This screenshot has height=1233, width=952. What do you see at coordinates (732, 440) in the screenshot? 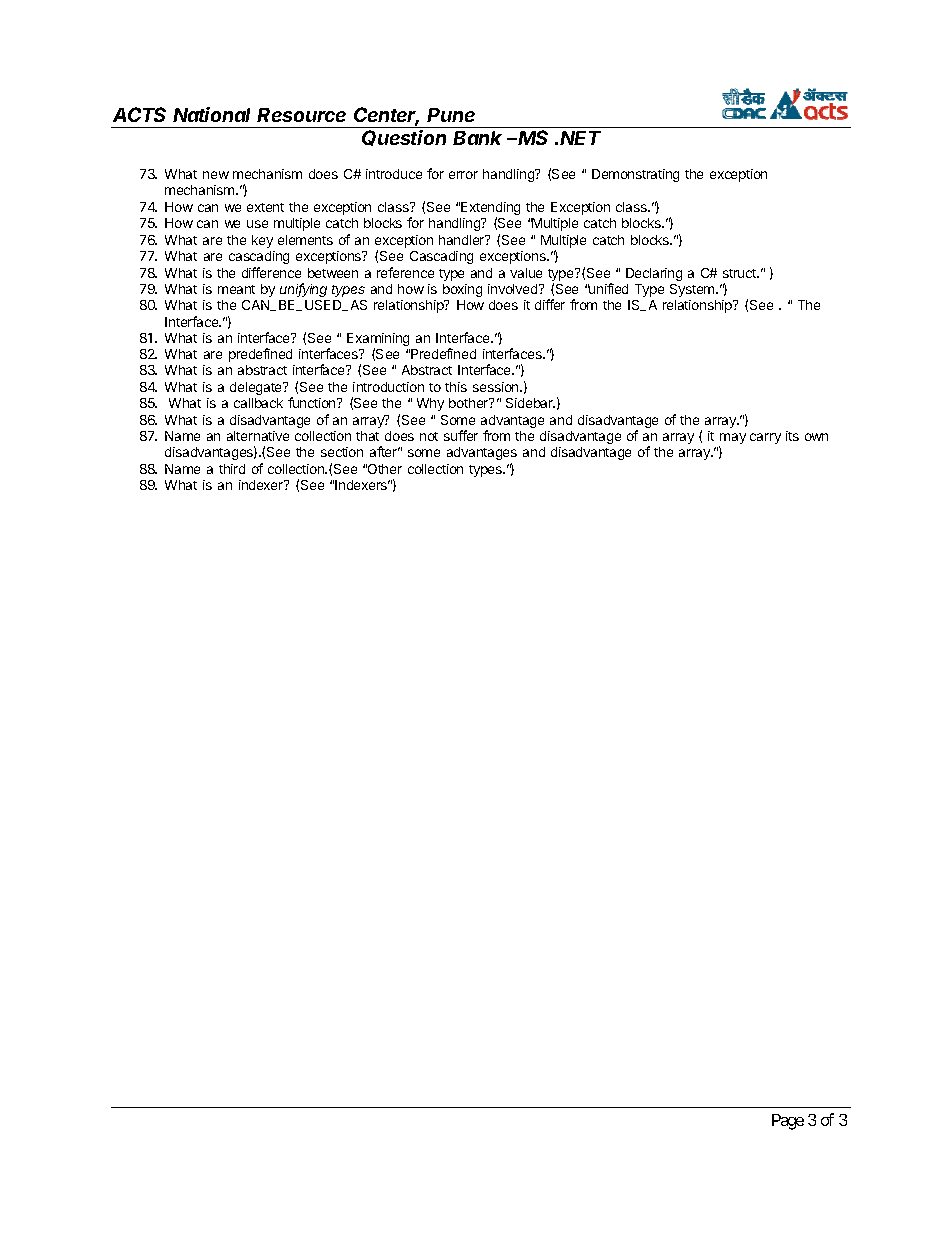
I see `may` at bounding box center [732, 440].
